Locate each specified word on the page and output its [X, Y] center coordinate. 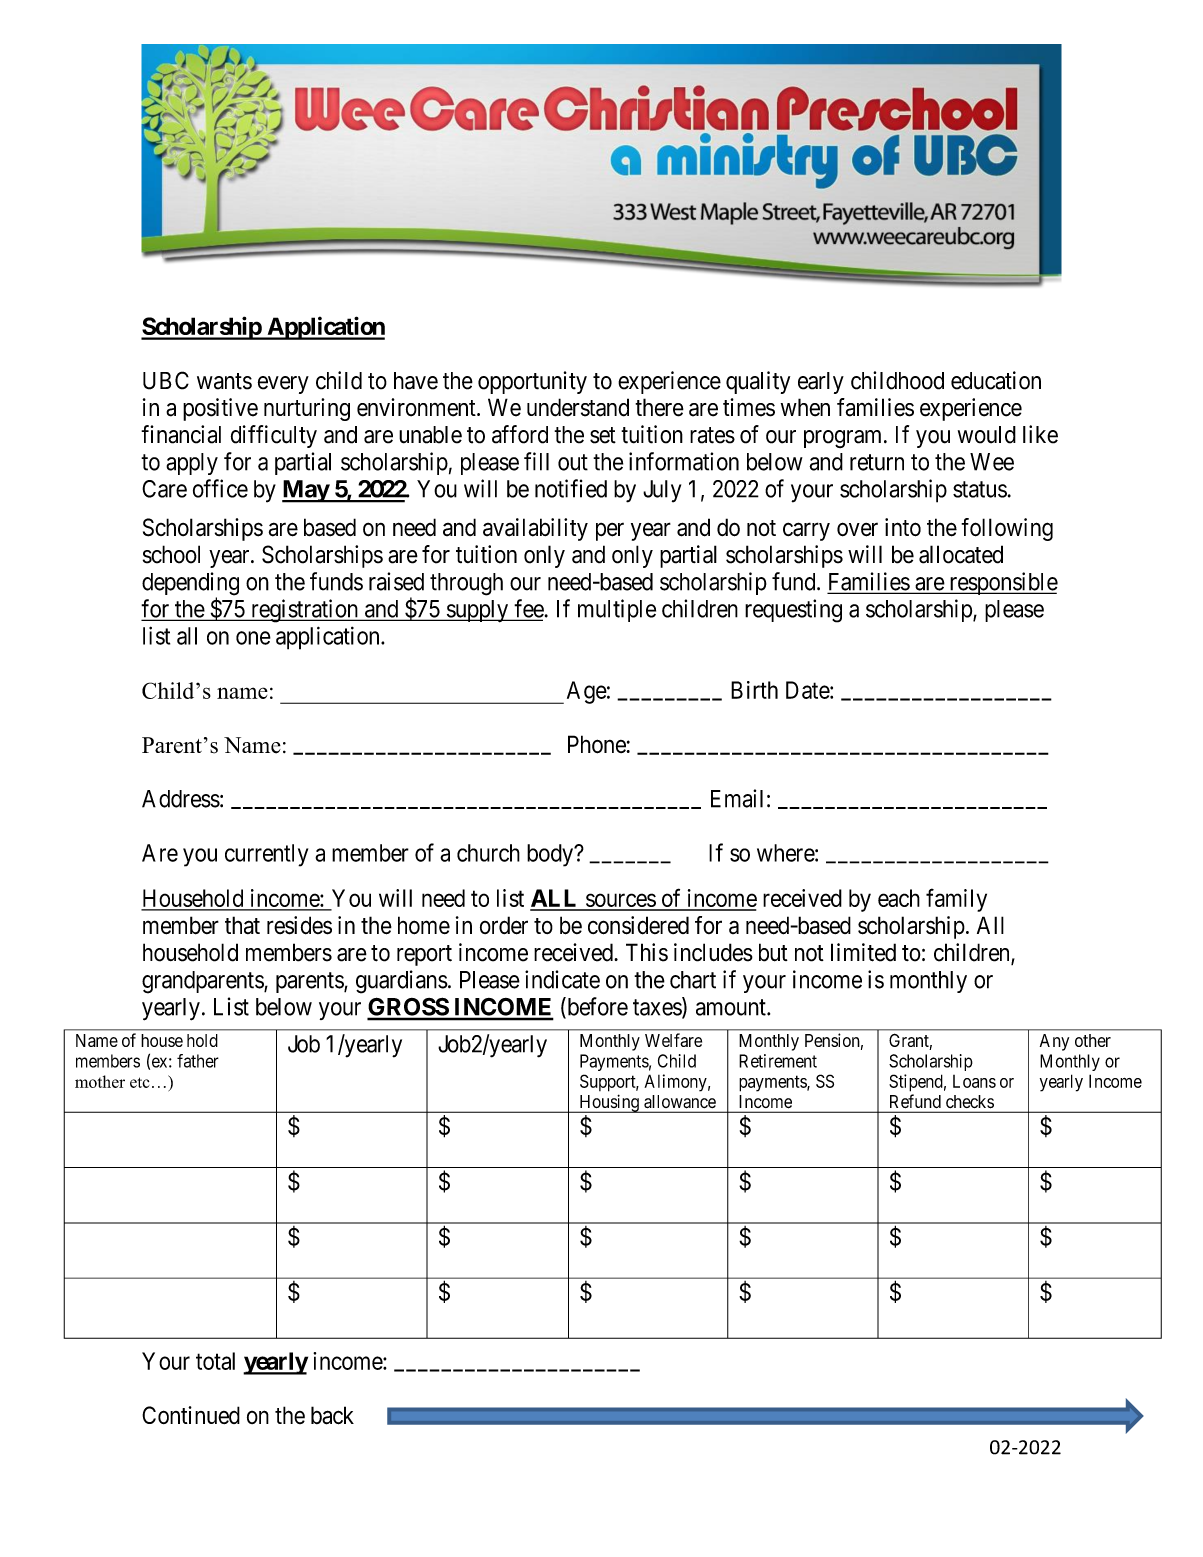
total [215, 1361]
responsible [1002, 583]
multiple [617, 610]
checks [970, 1101]
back [332, 1415]
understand [578, 407]
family [956, 900]
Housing [609, 1103]
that [242, 925]
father [198, 1061]
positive [220, 409]
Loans [974, 1081]
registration [304, 611]
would [987, 435]
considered [638, 925]
